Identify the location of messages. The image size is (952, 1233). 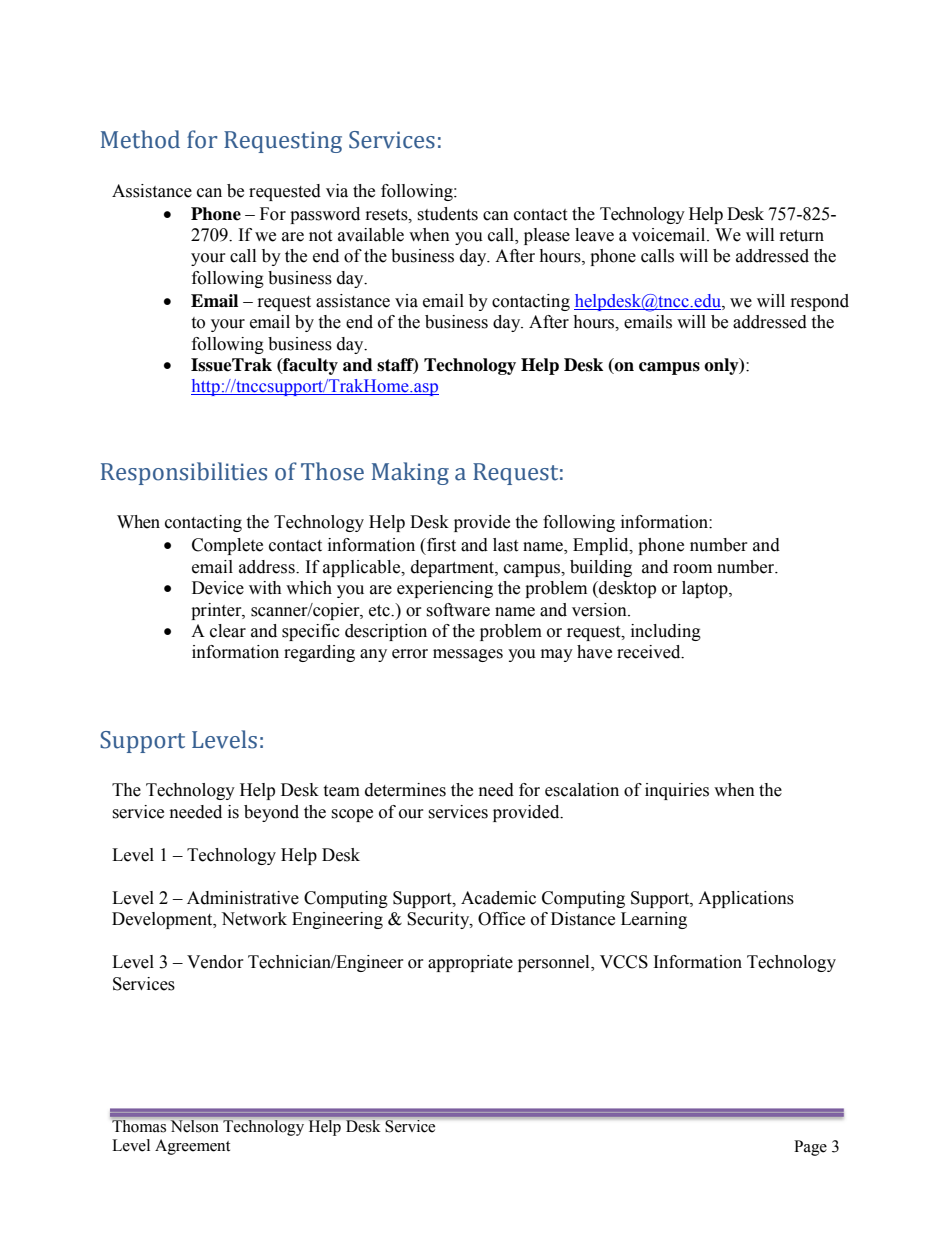
(468, 655).
